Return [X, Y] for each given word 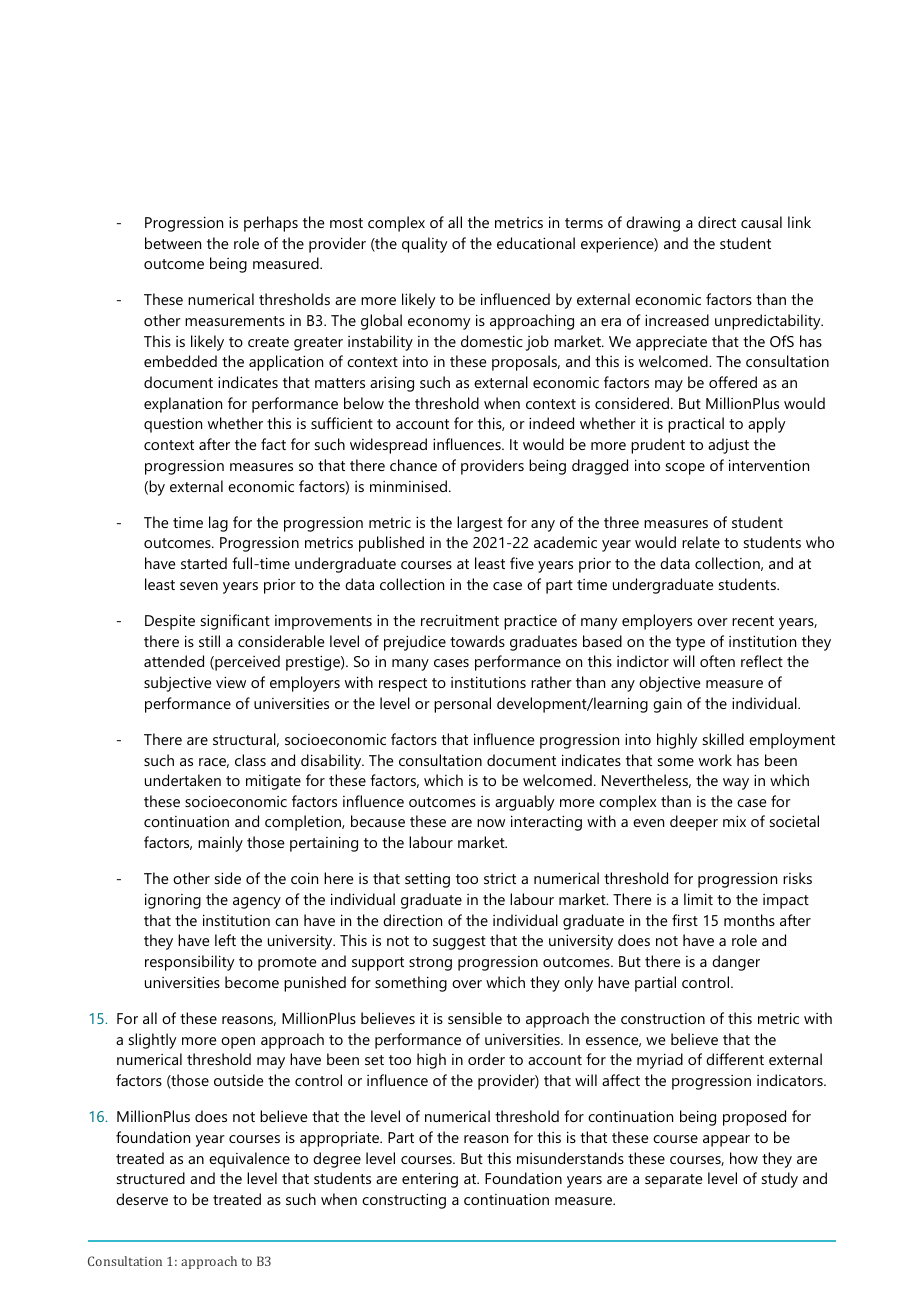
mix [734, 821]
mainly [220, 844]
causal [761, 222]
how [744, 1158]
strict [500, 878]
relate [701, 542]
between [173, 243]
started [204, 563]
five [522, 563]
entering [430, 1180]
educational [536, 243]
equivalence [249, 1160]
